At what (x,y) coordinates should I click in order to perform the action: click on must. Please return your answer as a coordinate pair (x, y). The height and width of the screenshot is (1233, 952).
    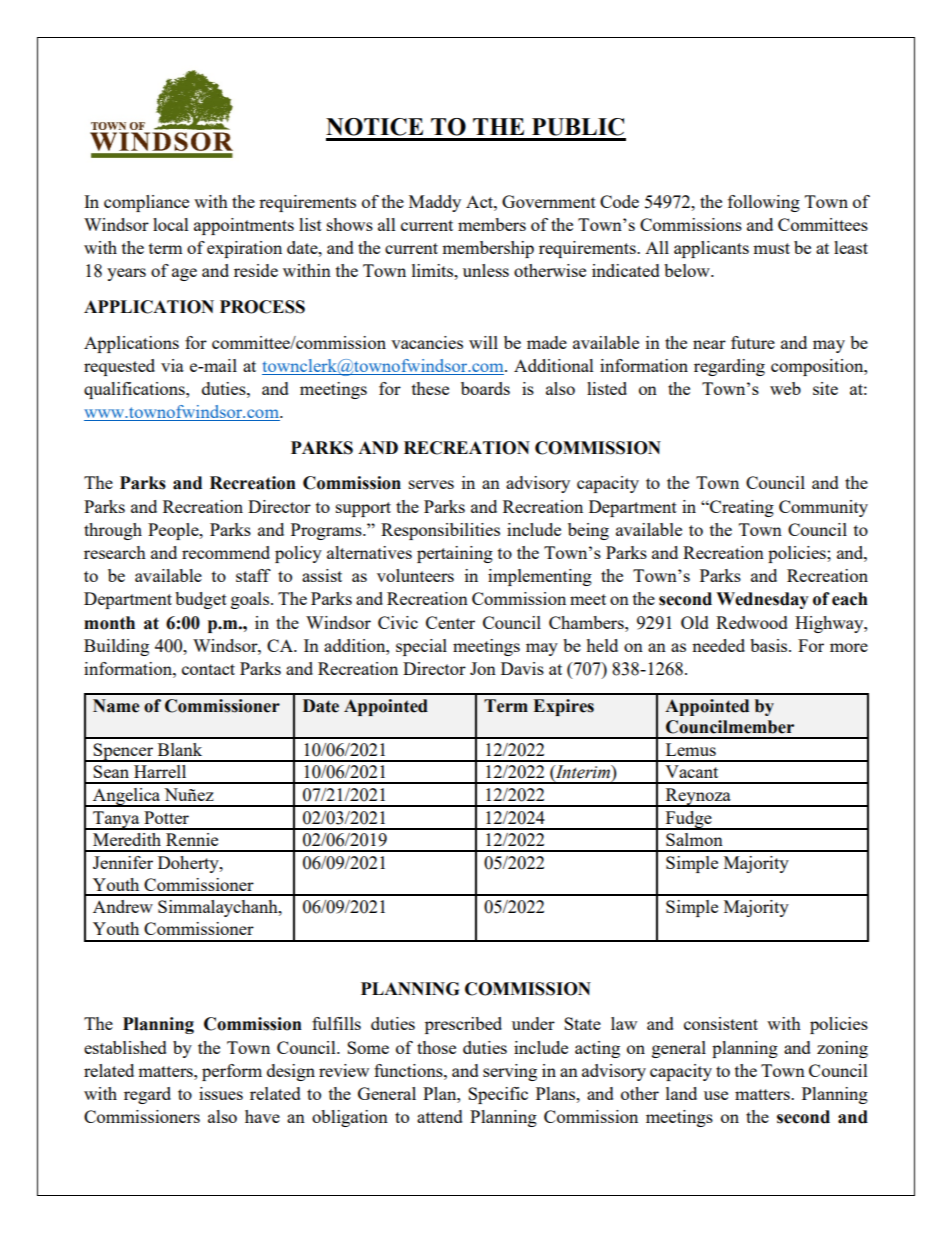
    Looking at the image, I should click on (771, 248).
